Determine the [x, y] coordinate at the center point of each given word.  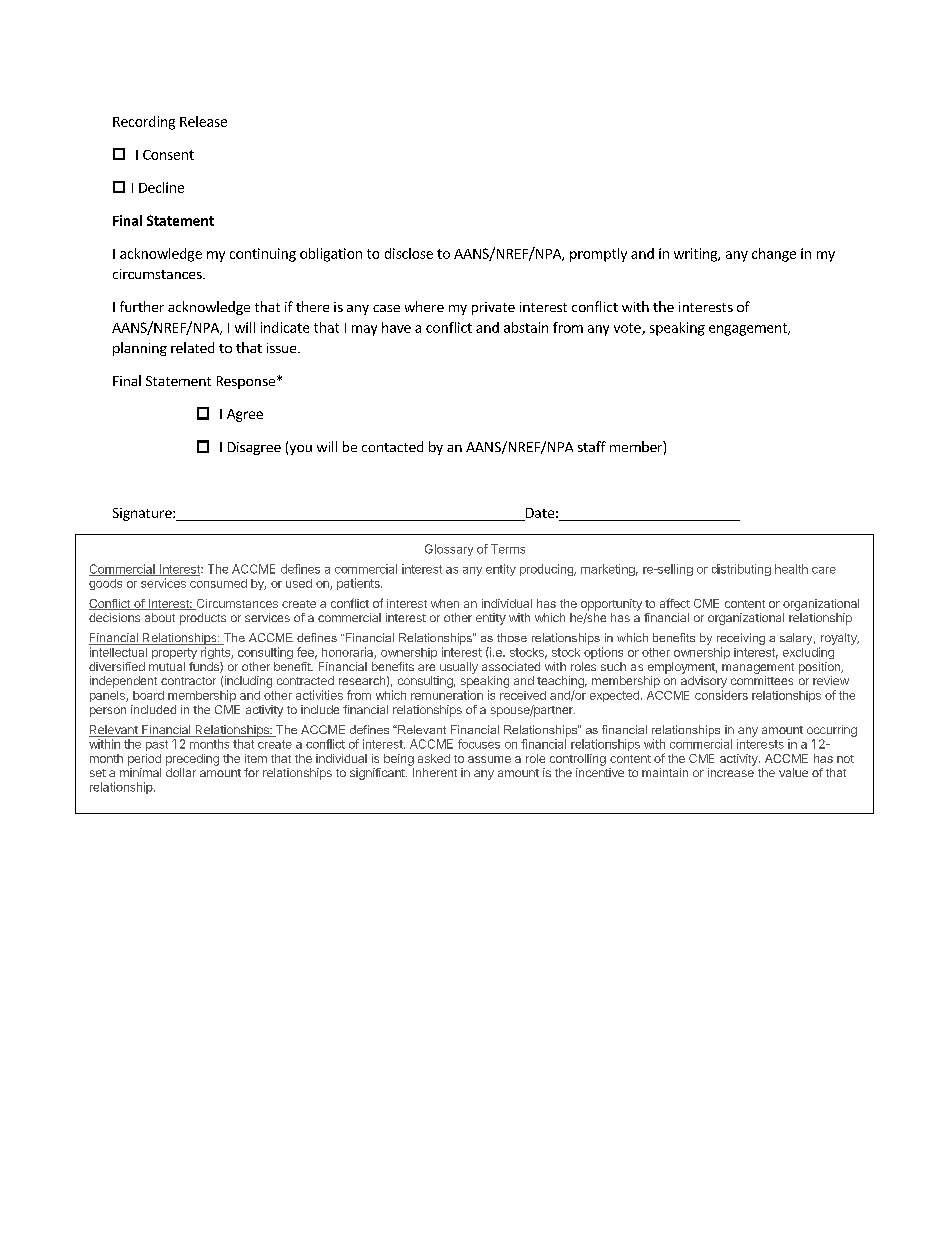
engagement [749, 329]
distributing [741, 570]
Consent [168, 155]
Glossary [449, 550]
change [774, 255]
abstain [526, 327]
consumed [218, 583]
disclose [409, 253]
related [192, 347]
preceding [192, 760]
